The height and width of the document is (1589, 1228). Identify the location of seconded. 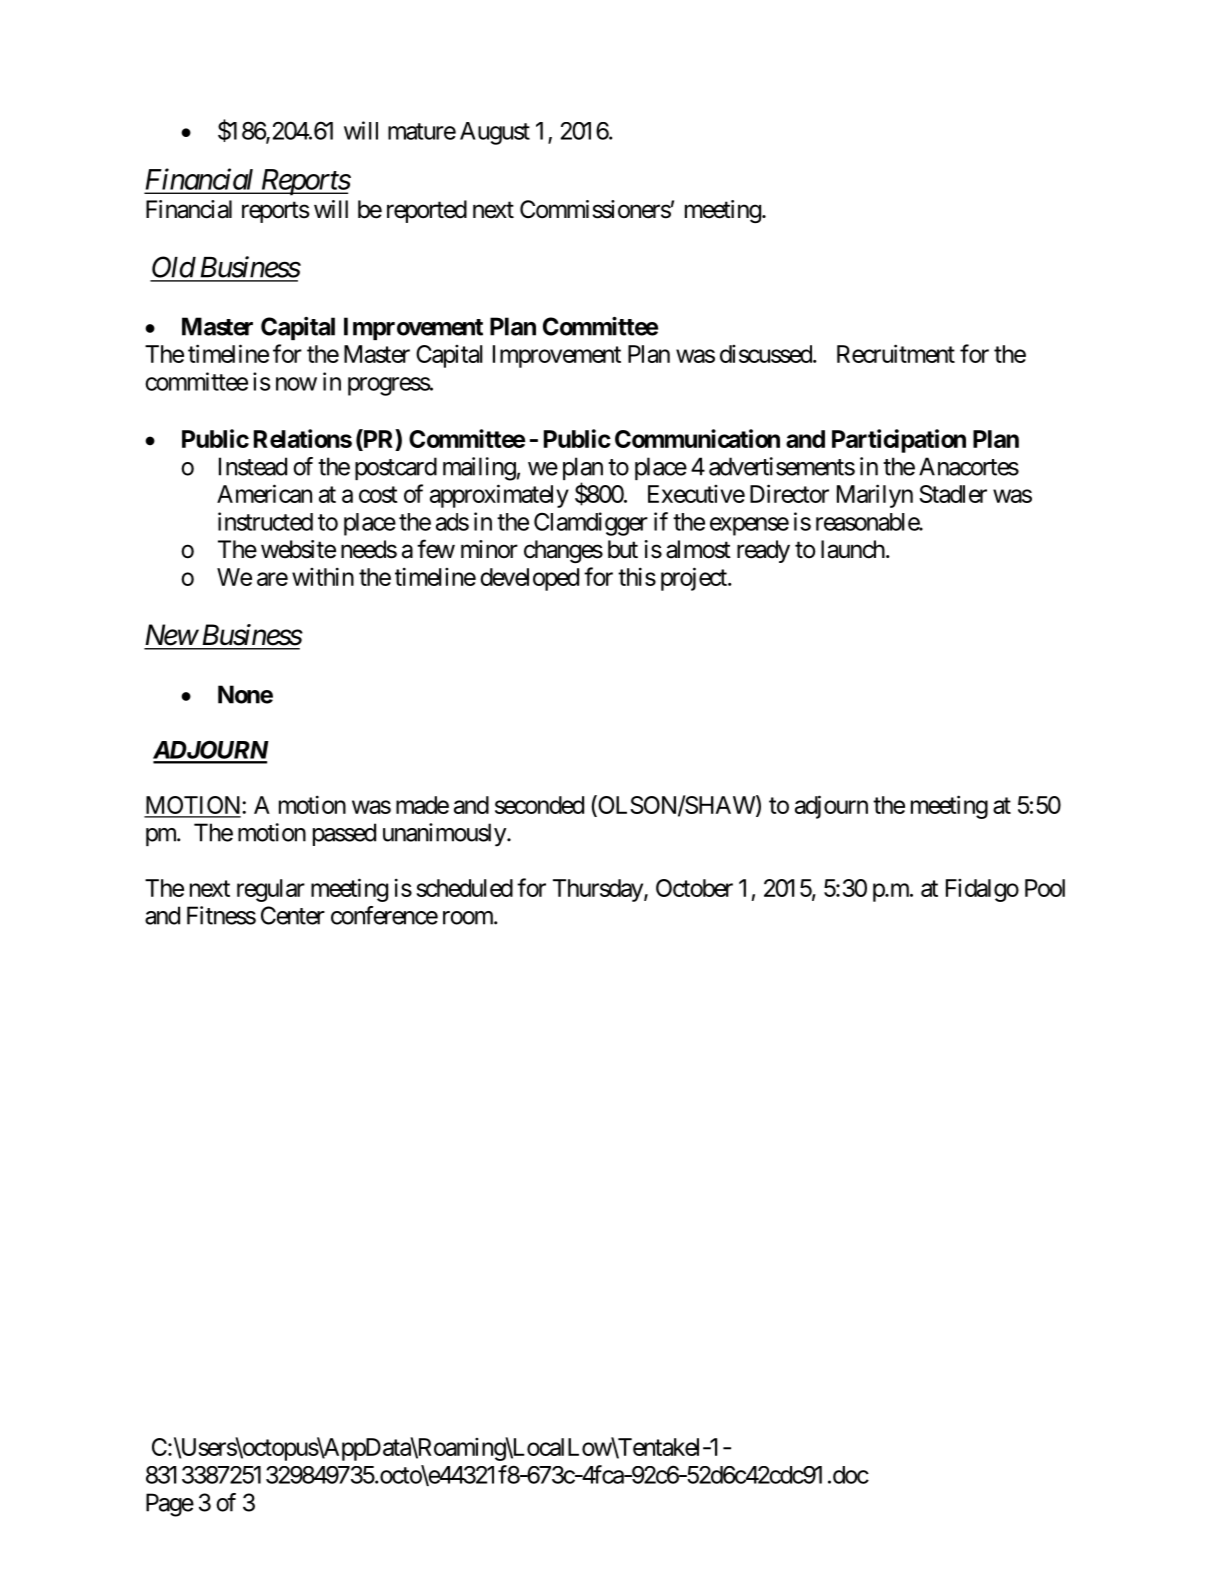
(539, 805).
